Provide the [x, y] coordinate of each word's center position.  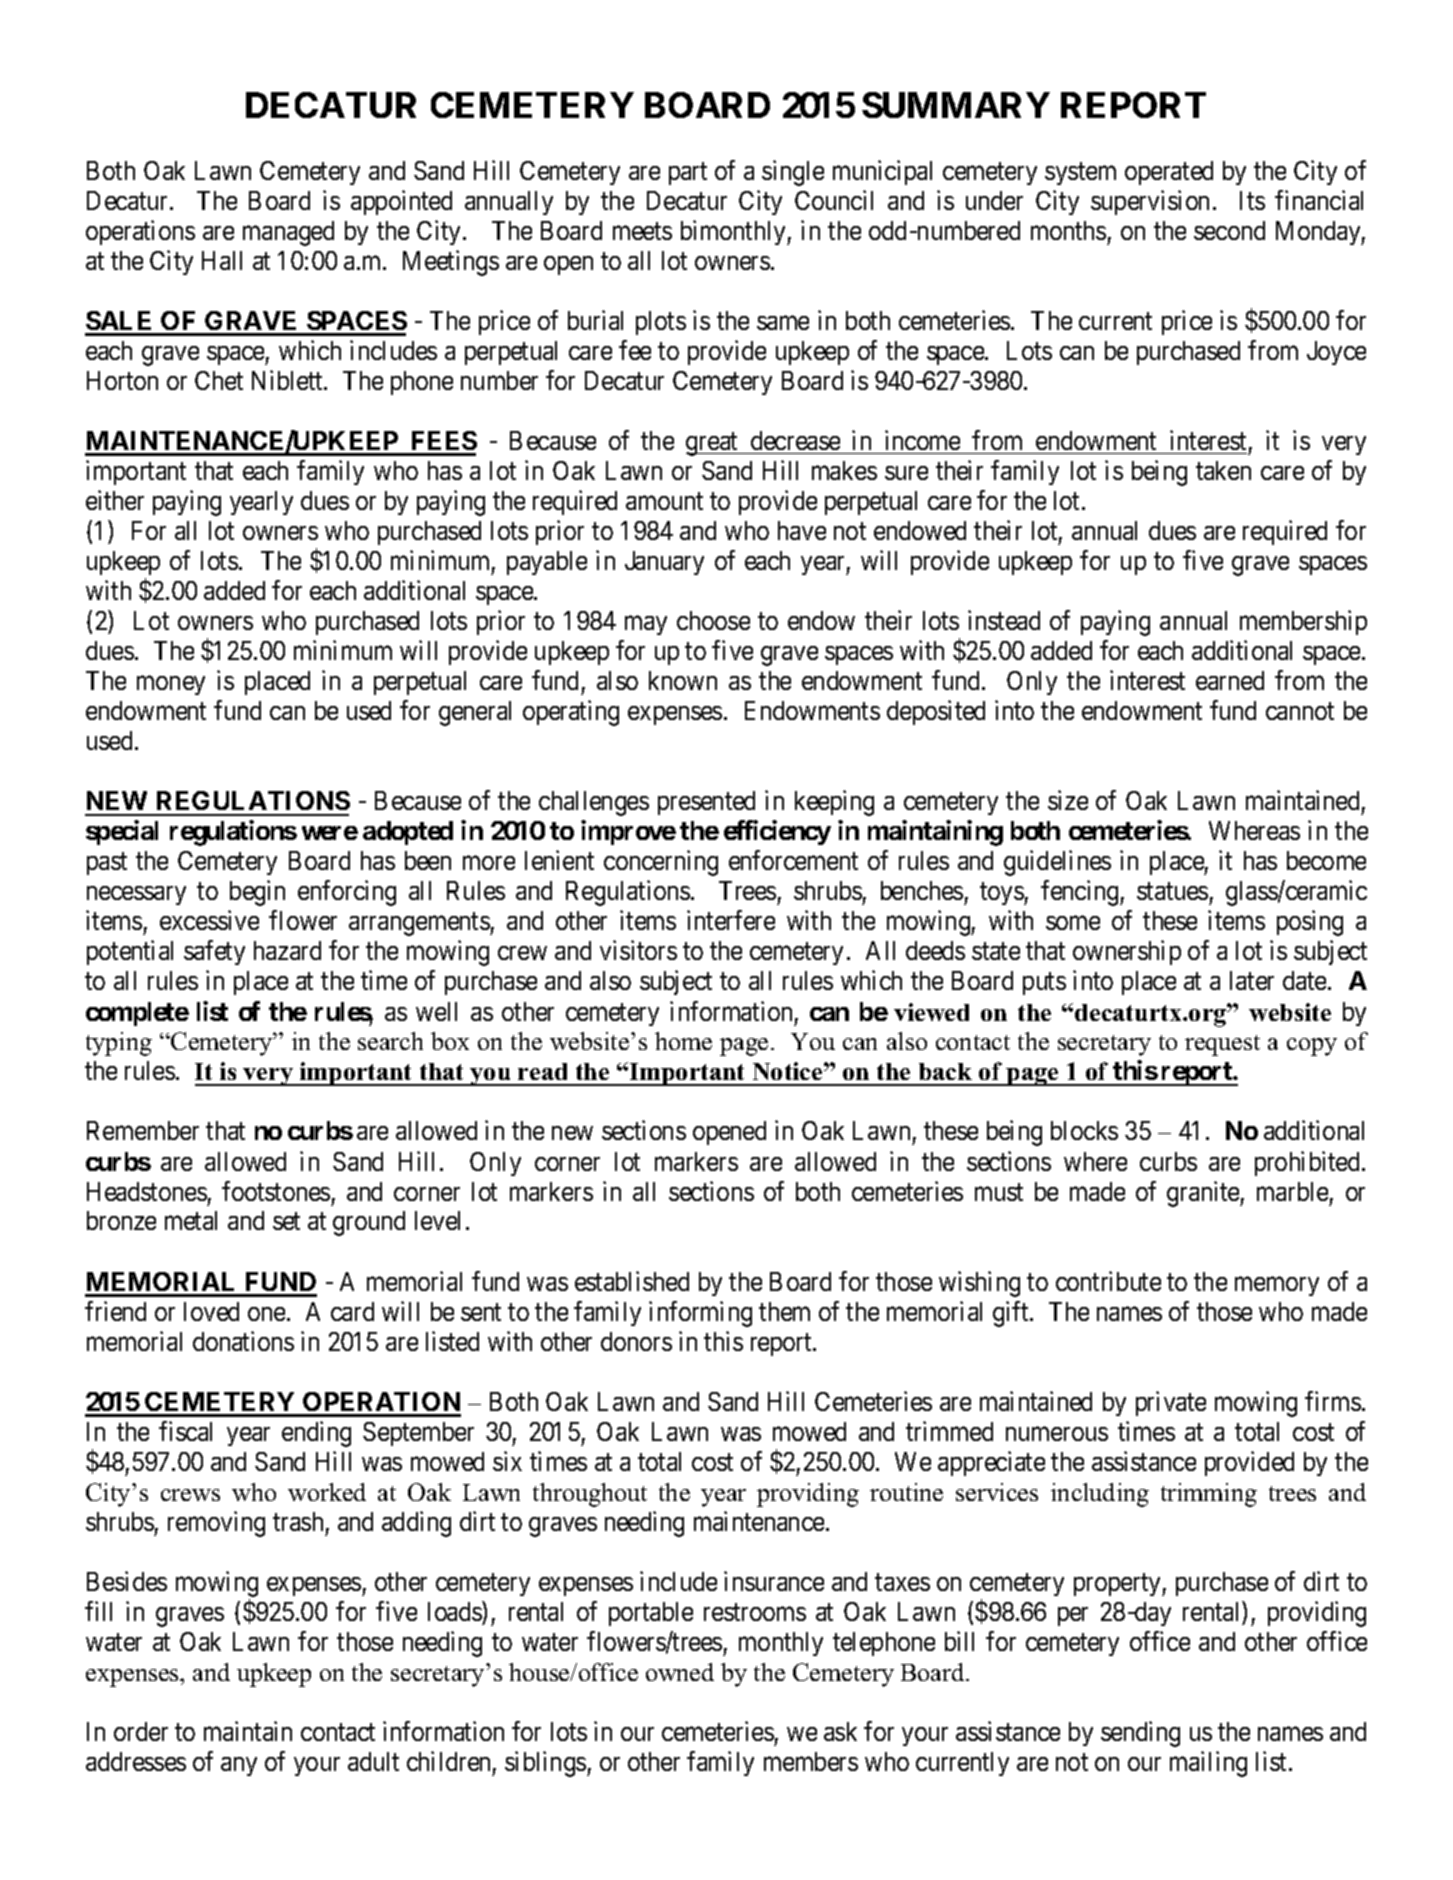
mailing [1208, 1764]
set [286, 1221]
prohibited [1309, 1163]
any [239, 1766]
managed [288, 233]
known [683, 680]
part [688, 173]
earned [1230, 680]
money [171, 685]
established [632, 1281]
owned [680, 1672]
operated [1169, 173]
